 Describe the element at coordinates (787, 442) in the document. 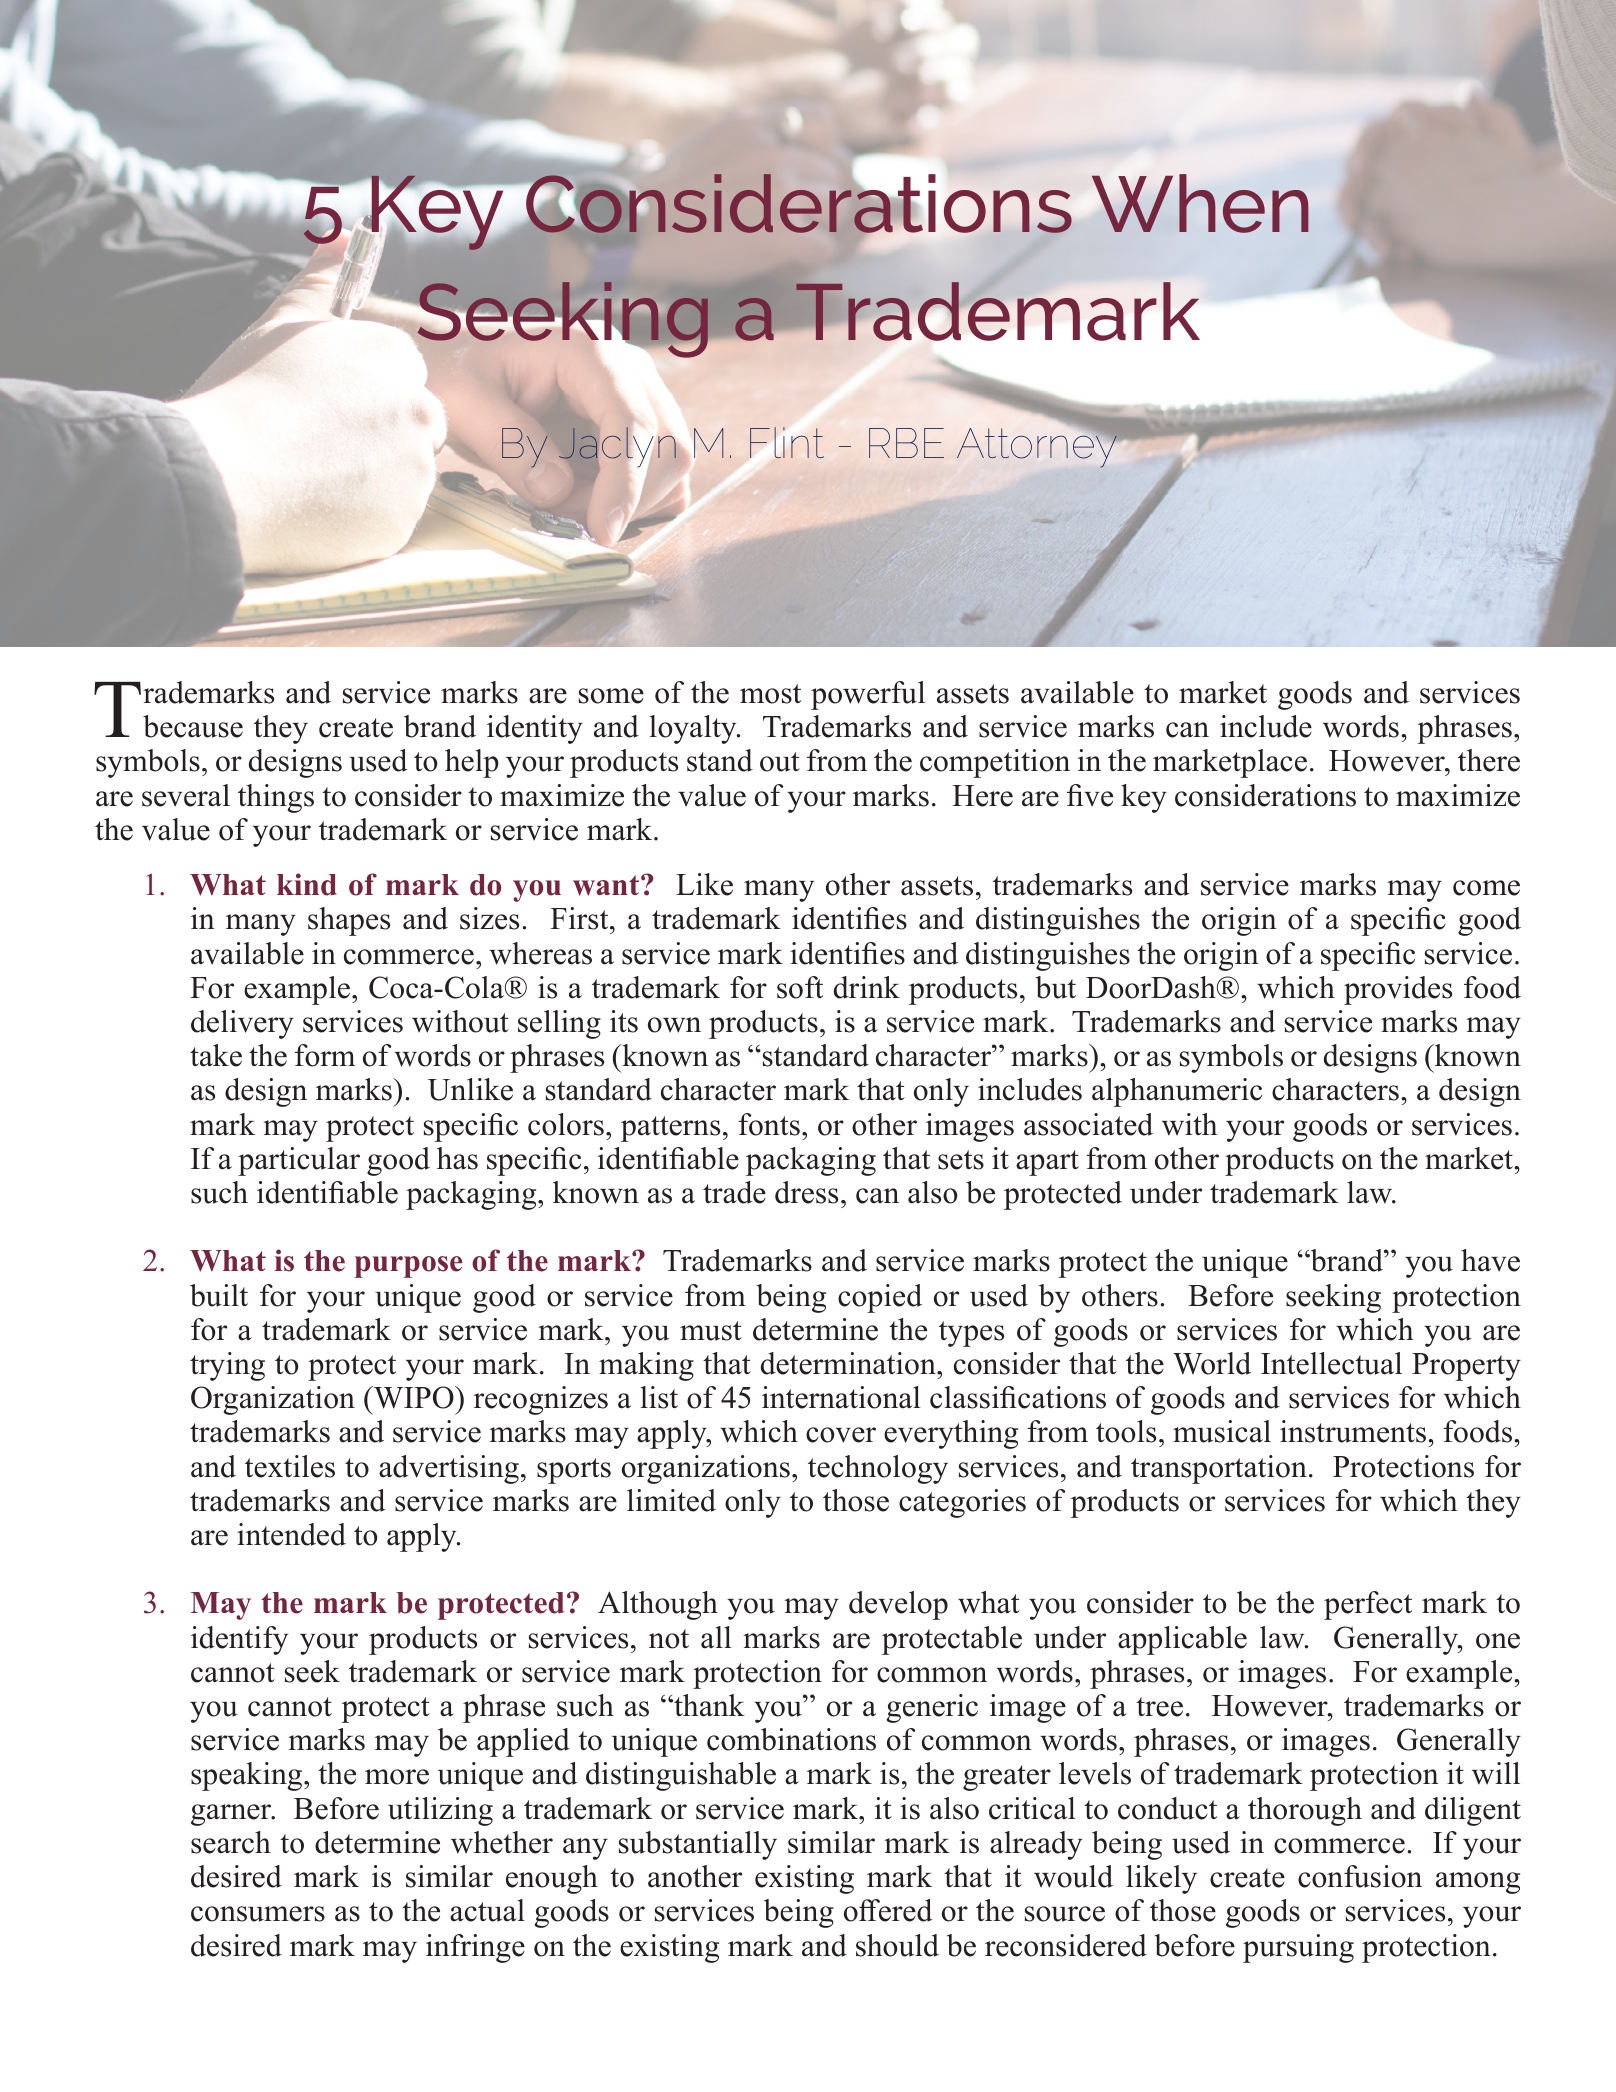

I see `Flint` at that location.
